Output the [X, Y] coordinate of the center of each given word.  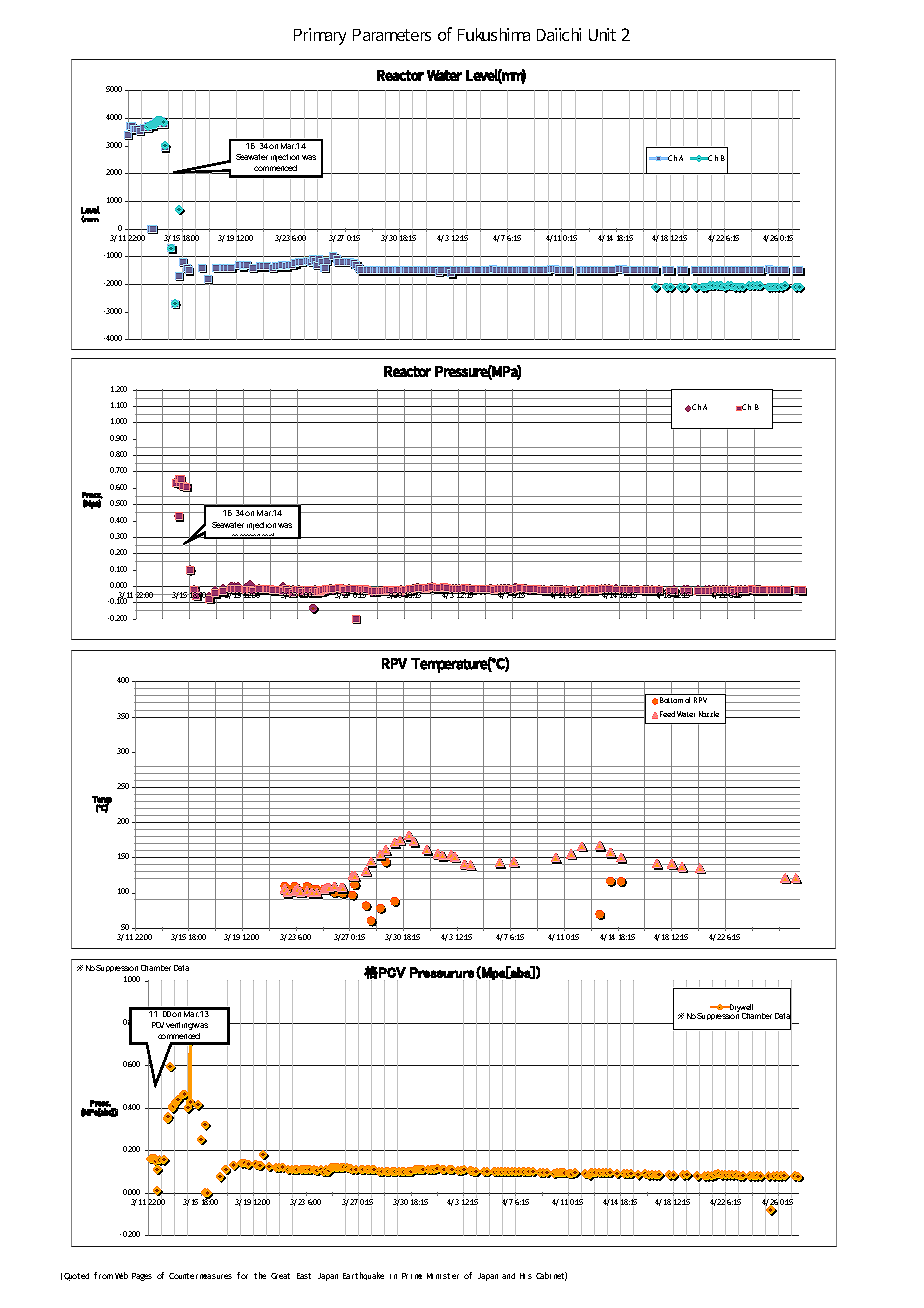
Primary [320, 36]
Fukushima [494, 34]
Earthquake [363, 1276]
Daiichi [559, 34]
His [526, 1276]
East [304, 1276]
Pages [142, 1277]
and [508, 1276]
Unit [602, 34]
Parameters [392, 35]
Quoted [76, 1277]
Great [280, 1276]
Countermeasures [200, 1276]
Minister [443, 1276]
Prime [412, 1276]
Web [121, 1275]
